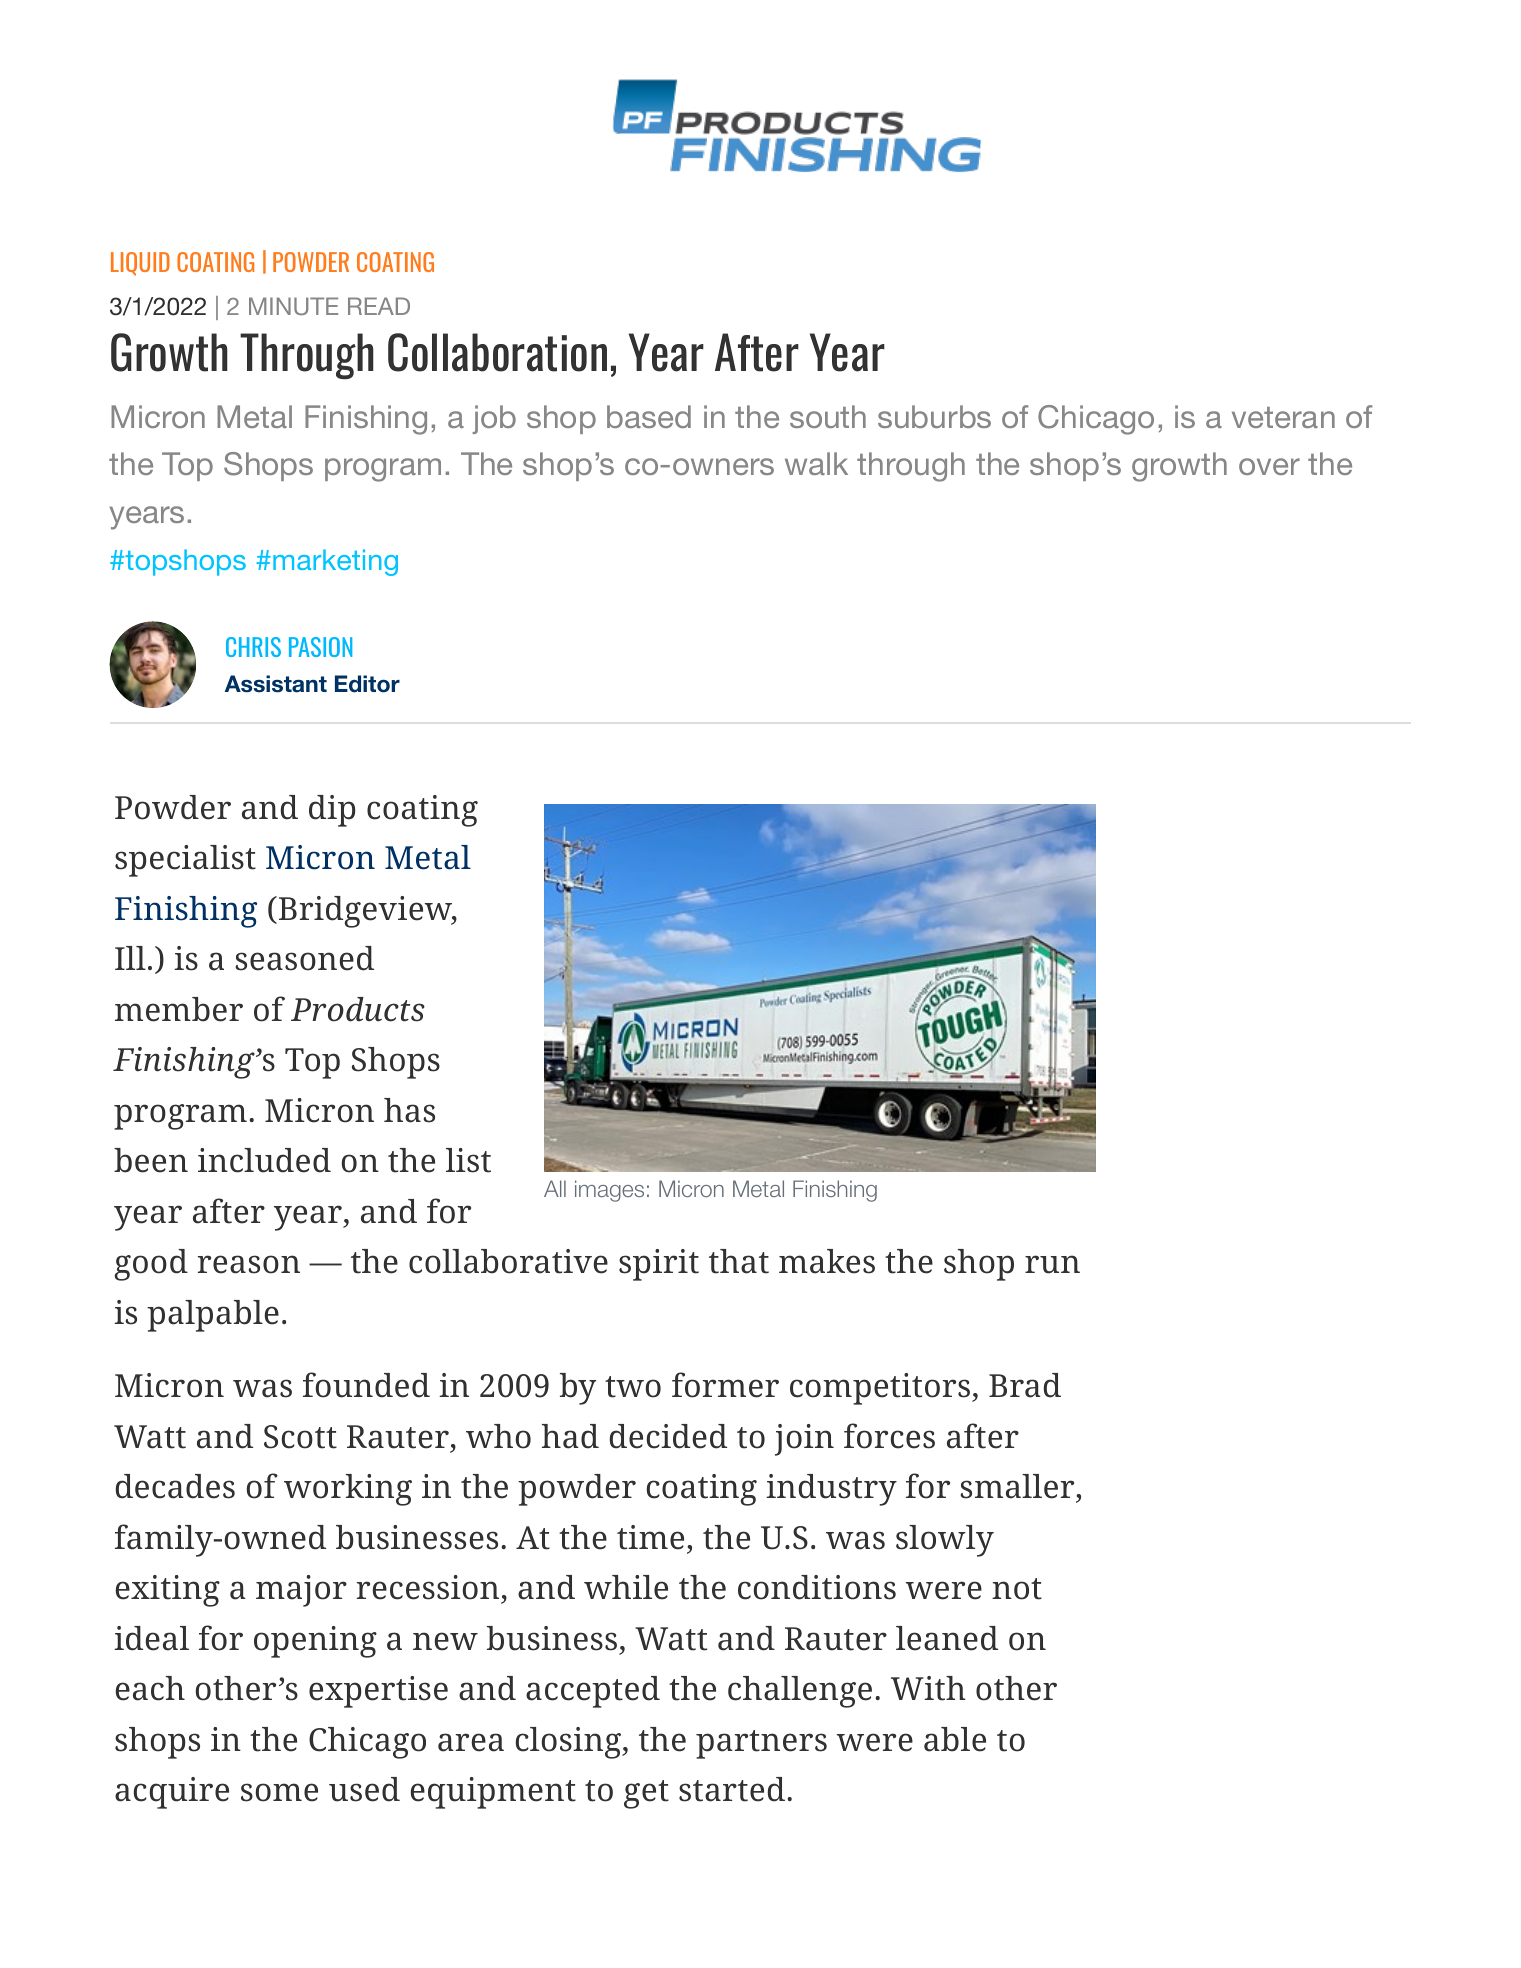 Image resolution: width=1521 pixels, height=1968 pixels. What do you see at coordinates (649, 416) in the document?
I see `based` at bounding box center [649, 416].
